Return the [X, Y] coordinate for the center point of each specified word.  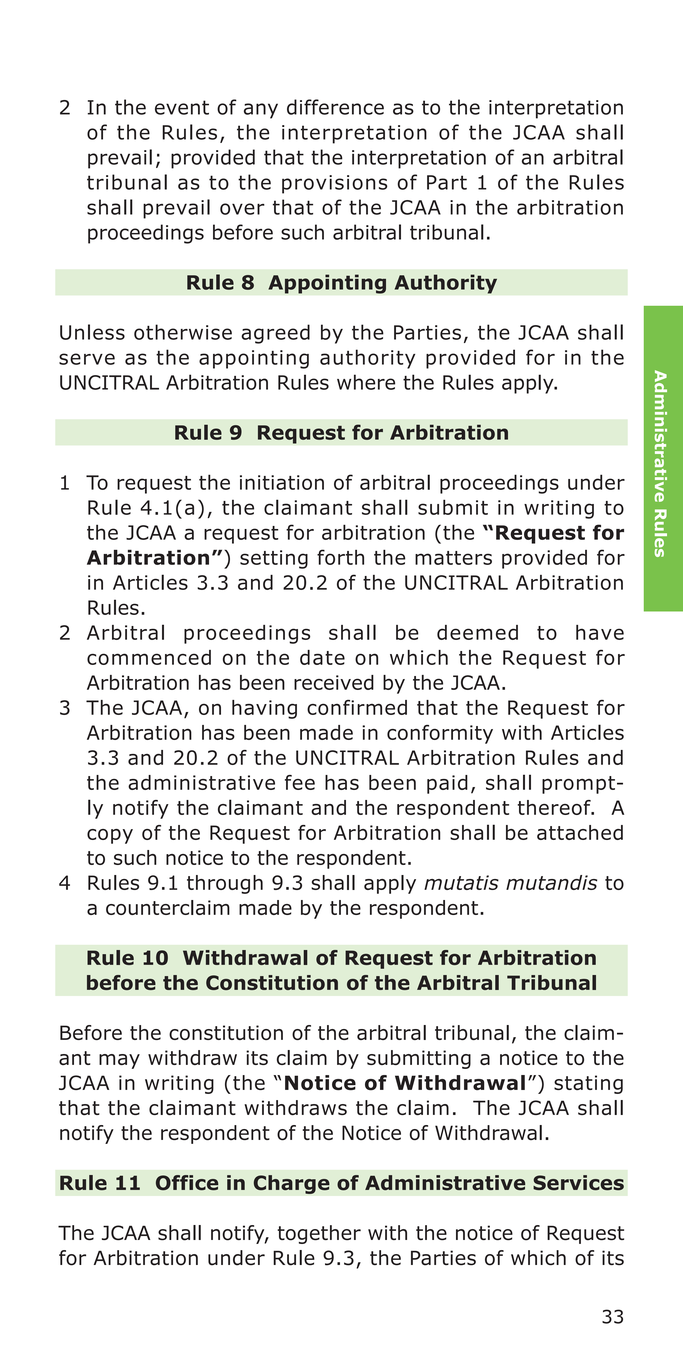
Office [187, 1183]
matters [453, 558]
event [182, 107]
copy [110, 836]
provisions [334, 184]
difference [335, 107]
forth [340, 557]
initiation [282, 482]
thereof [555, 807]
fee [300, 782]
